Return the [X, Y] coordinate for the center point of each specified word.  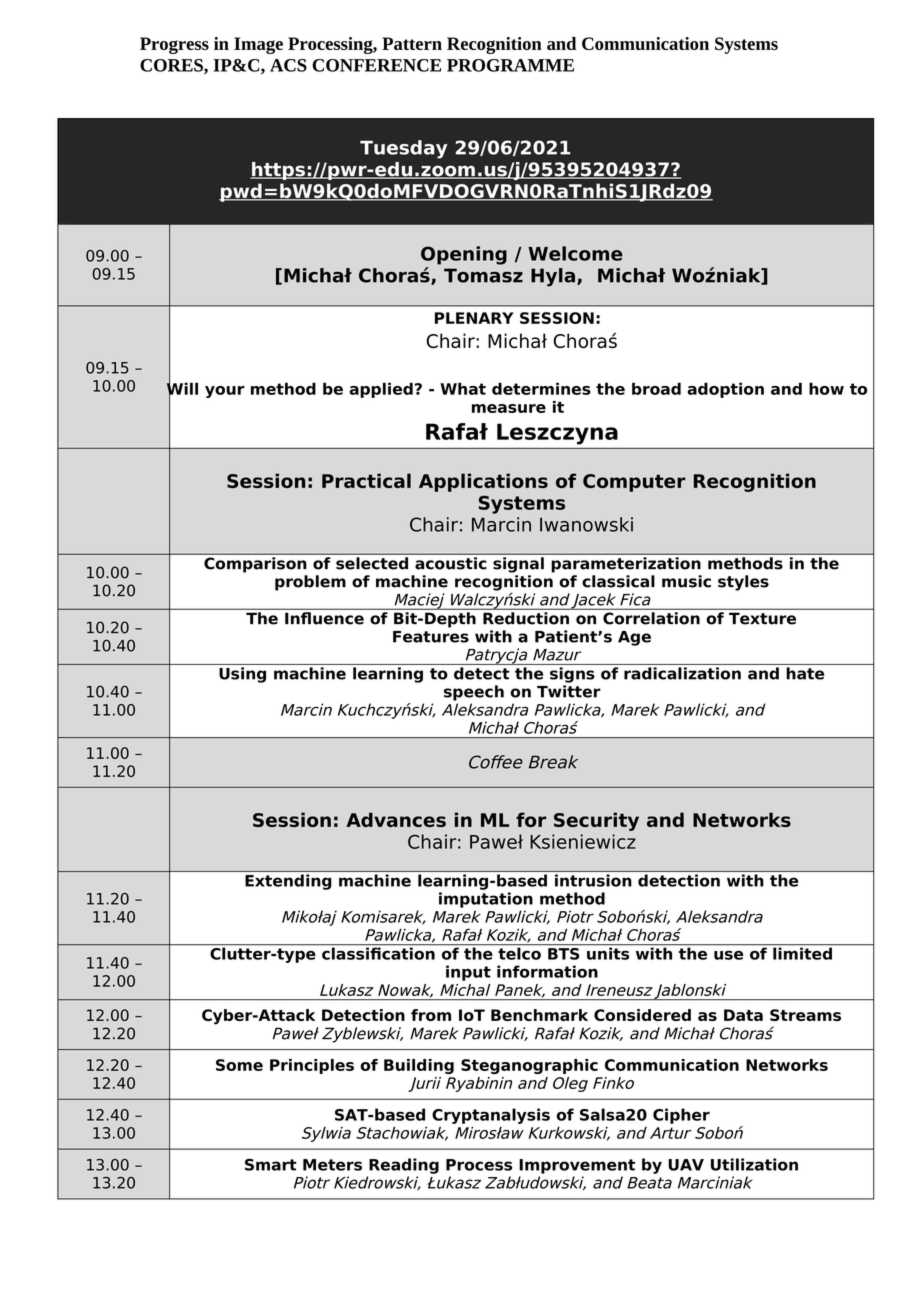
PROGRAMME [510, 65]
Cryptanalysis [491, 1116]
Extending [288, 882]
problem [310, 583]
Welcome [575, 253]
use [728, 955]
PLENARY [474, 318]
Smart [271, 1165]
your [225, 392]
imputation [486, 900]
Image [258, 45]
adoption [725, 390]
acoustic [450, 563]
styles [743, 583]
